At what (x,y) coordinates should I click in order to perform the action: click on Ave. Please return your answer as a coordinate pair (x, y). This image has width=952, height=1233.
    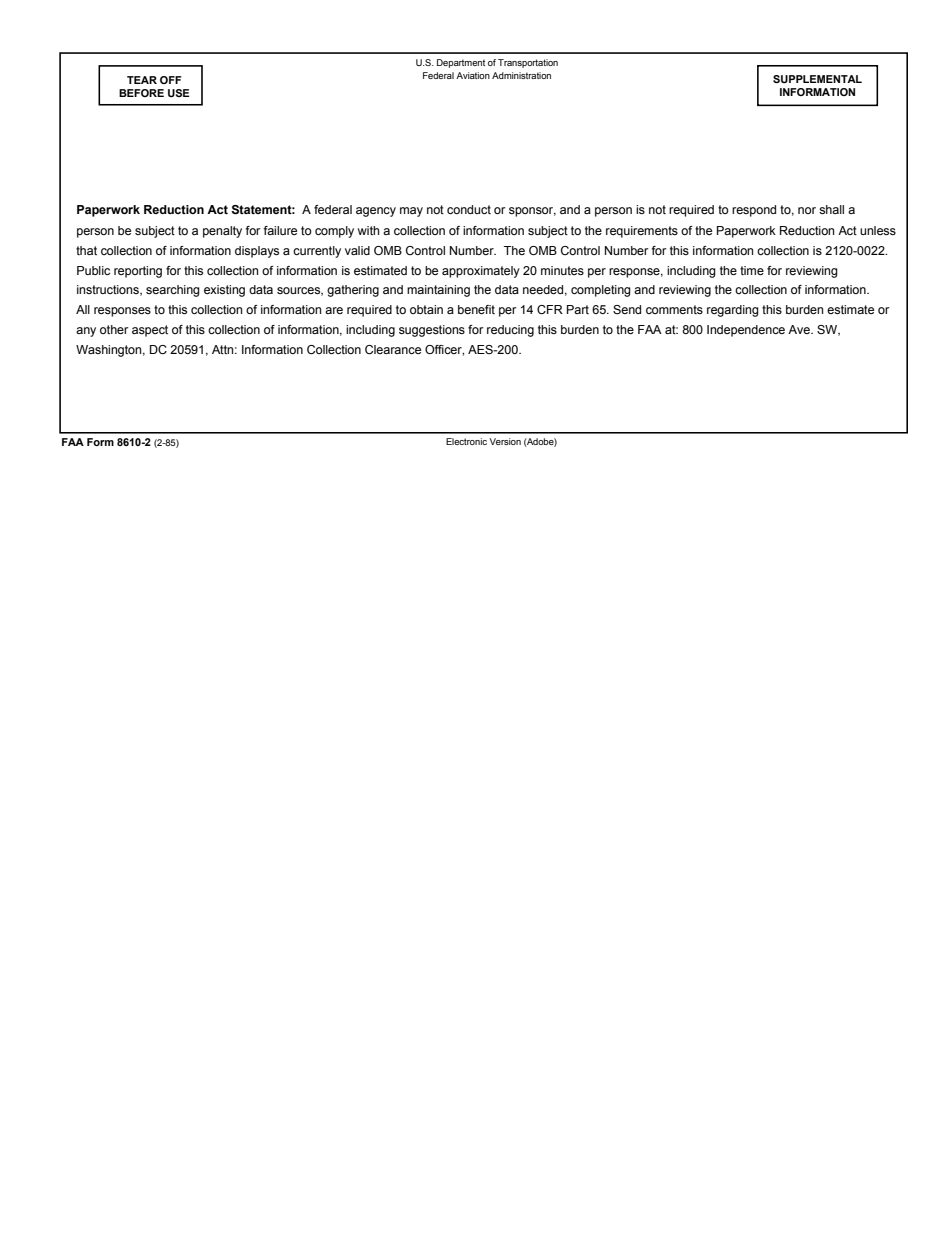
    Looking at the image, I should click on (800, 329).
